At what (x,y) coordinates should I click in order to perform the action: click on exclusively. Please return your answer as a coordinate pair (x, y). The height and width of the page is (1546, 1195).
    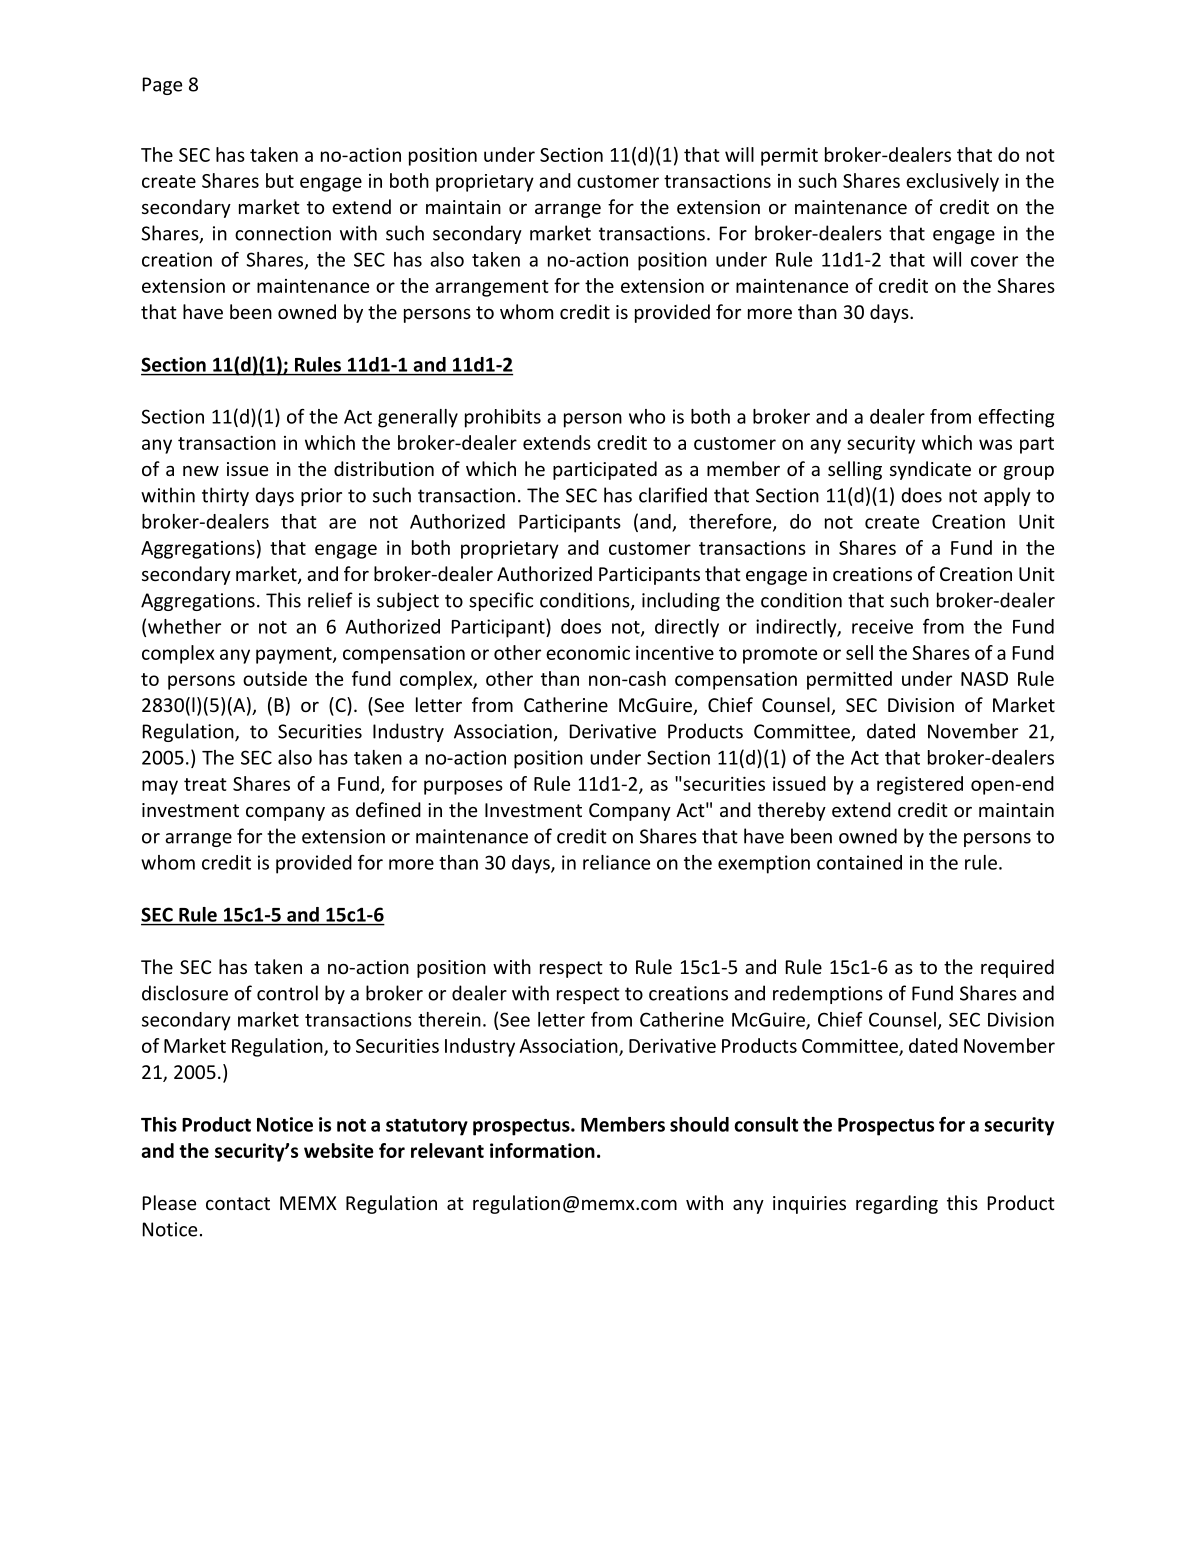
    Looking at the image, I should click on (952, 182).
